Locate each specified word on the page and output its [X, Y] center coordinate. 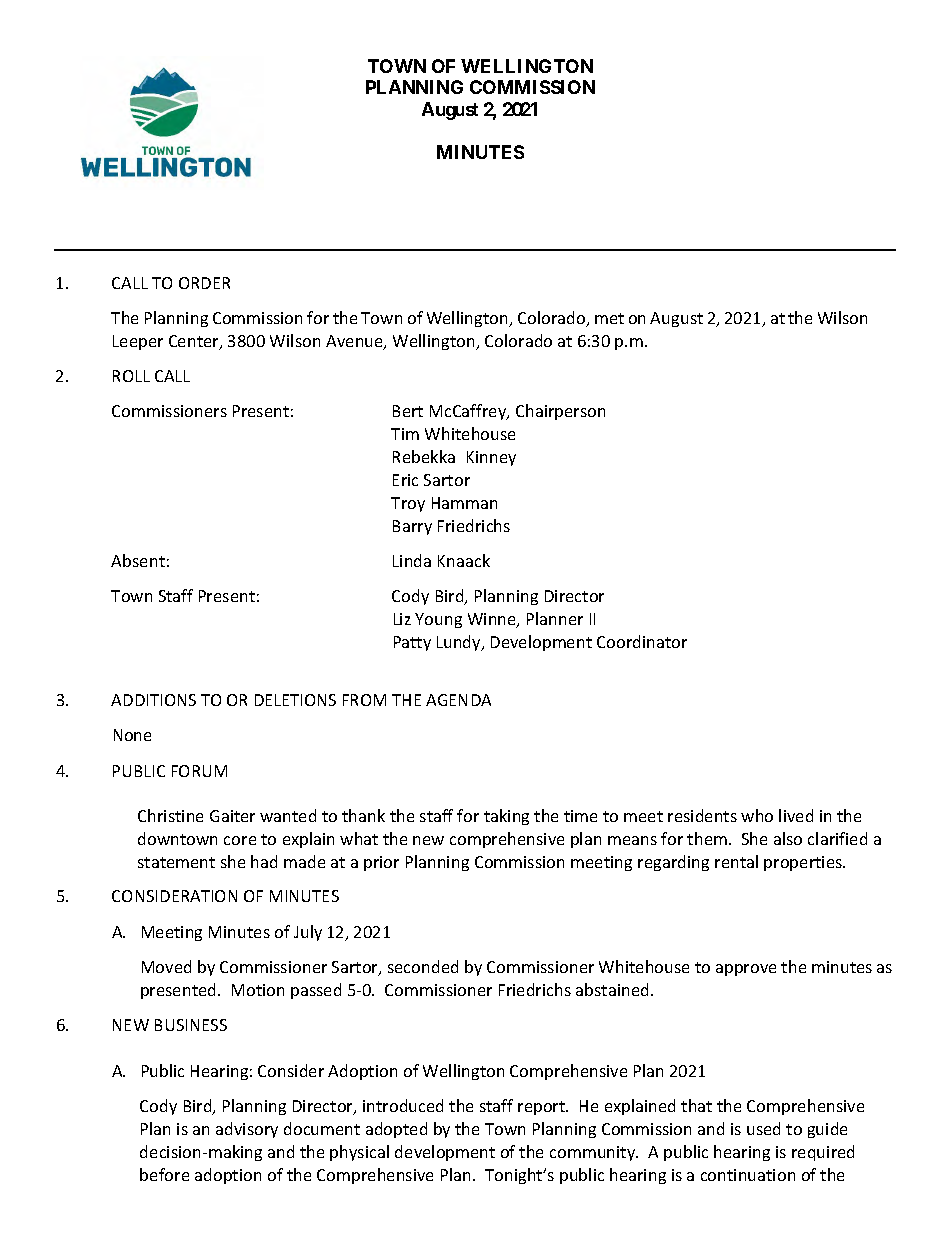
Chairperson [560, 412]
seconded [423, 966]
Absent [138, 560]
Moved [166, 966]
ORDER [204, 283]
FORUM [199, 771]
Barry [412, 527]
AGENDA [458, 700]
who [757, 815]
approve [746, 970]
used [763, 1128]
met [609, 318]
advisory [247, 1130]
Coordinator [642, 641]
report [543, 1108]
